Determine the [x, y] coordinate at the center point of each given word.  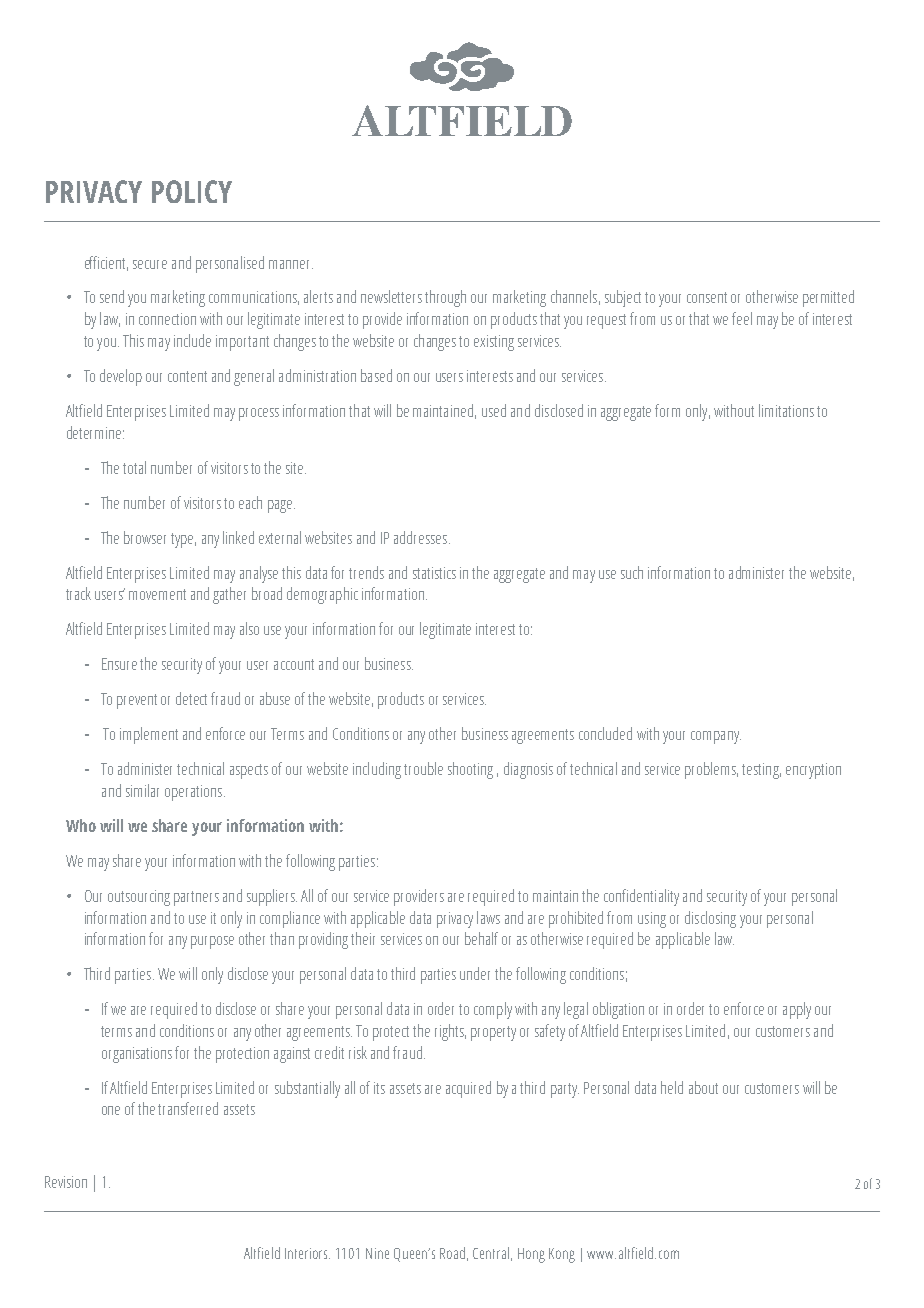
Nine [377, 1253]
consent [707, 297]
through [445, 298]
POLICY [192, 191]
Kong [562, 1255]
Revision [66, 1182]
